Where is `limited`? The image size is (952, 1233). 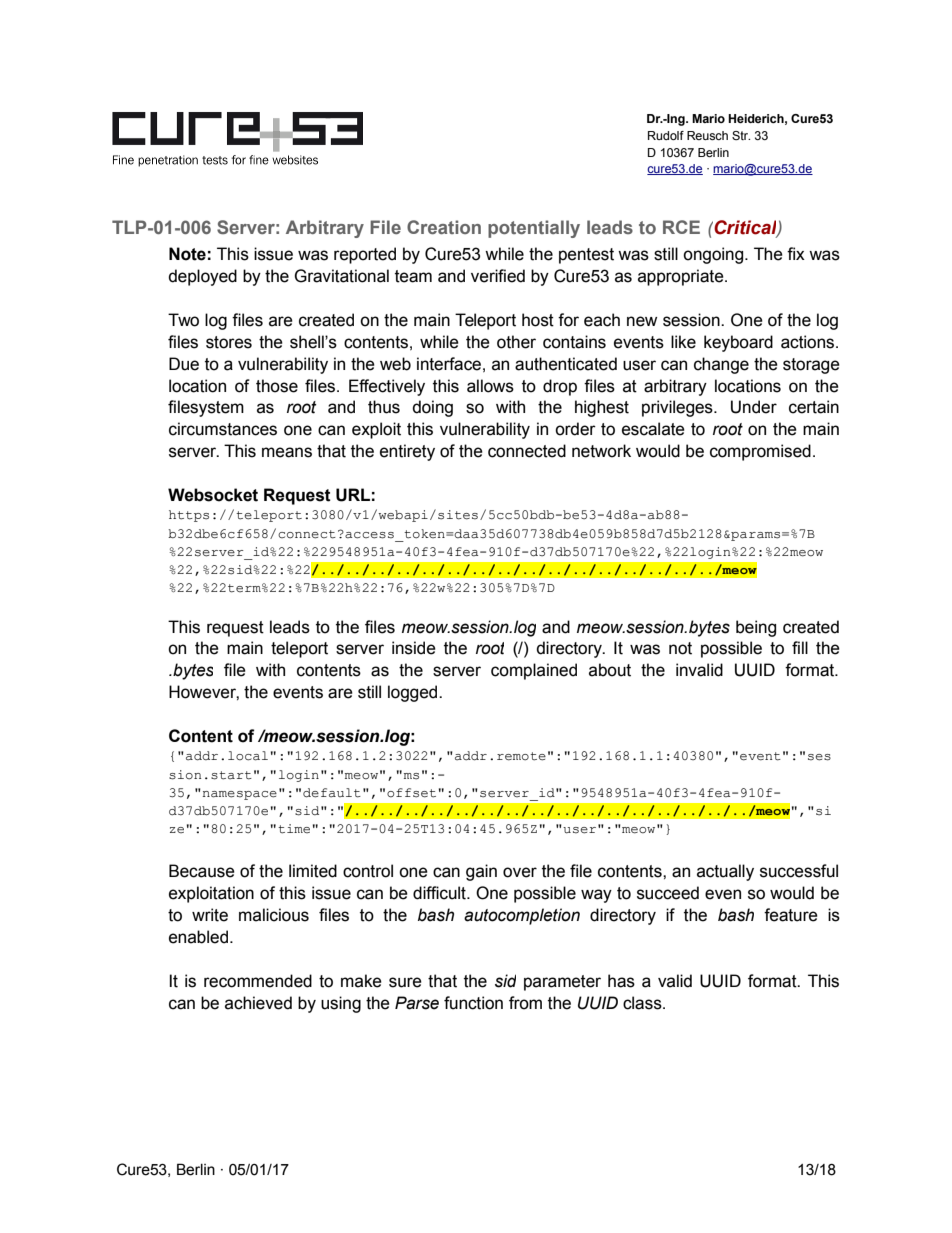 limited is located at coordinates (313, 871).
